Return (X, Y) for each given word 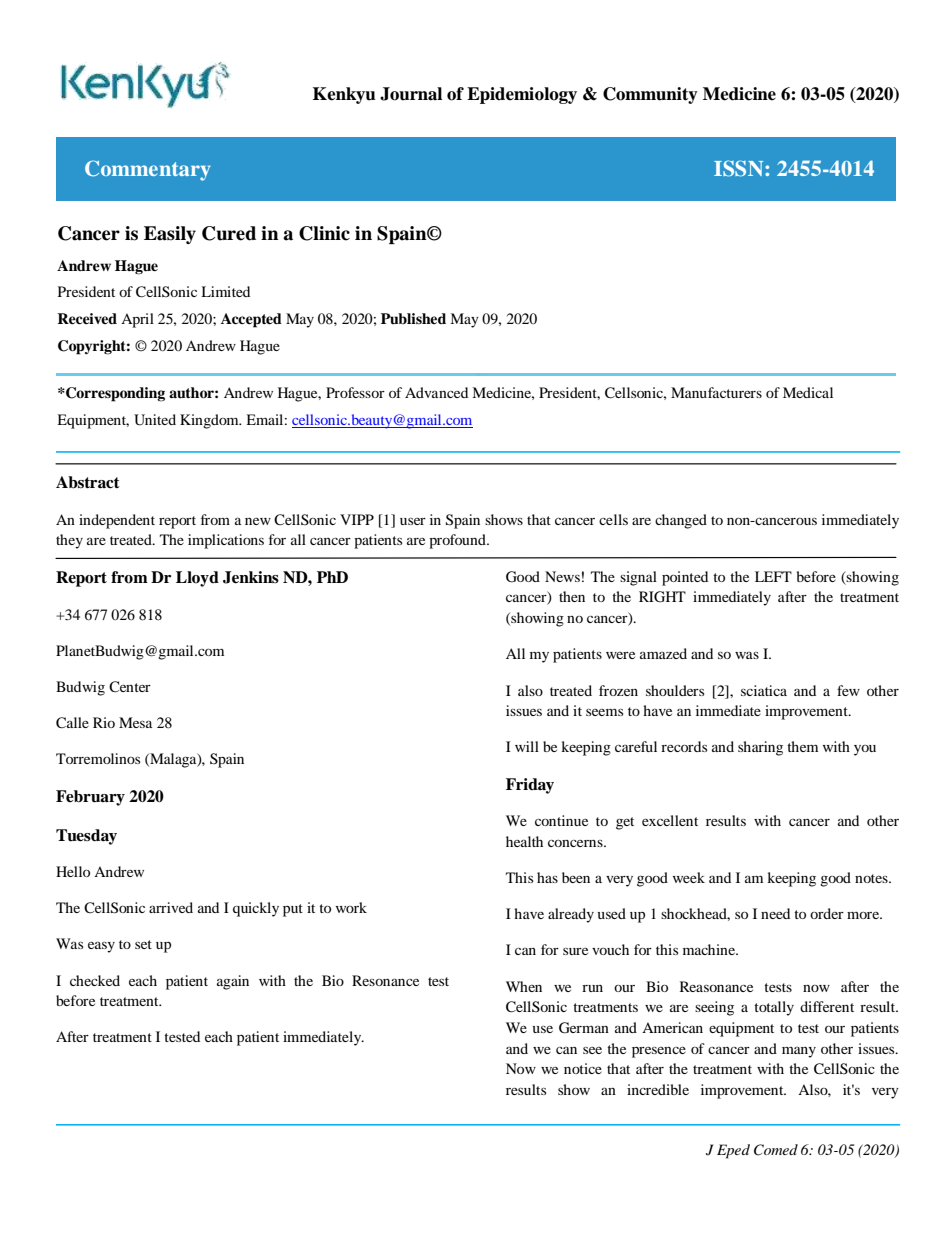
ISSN (740, 168)
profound (458, 541)
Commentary (148, 170)
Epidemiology (522, 95)
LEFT (773, 576)
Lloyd (197, 579)
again (233, 982)
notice (583, 1068)
